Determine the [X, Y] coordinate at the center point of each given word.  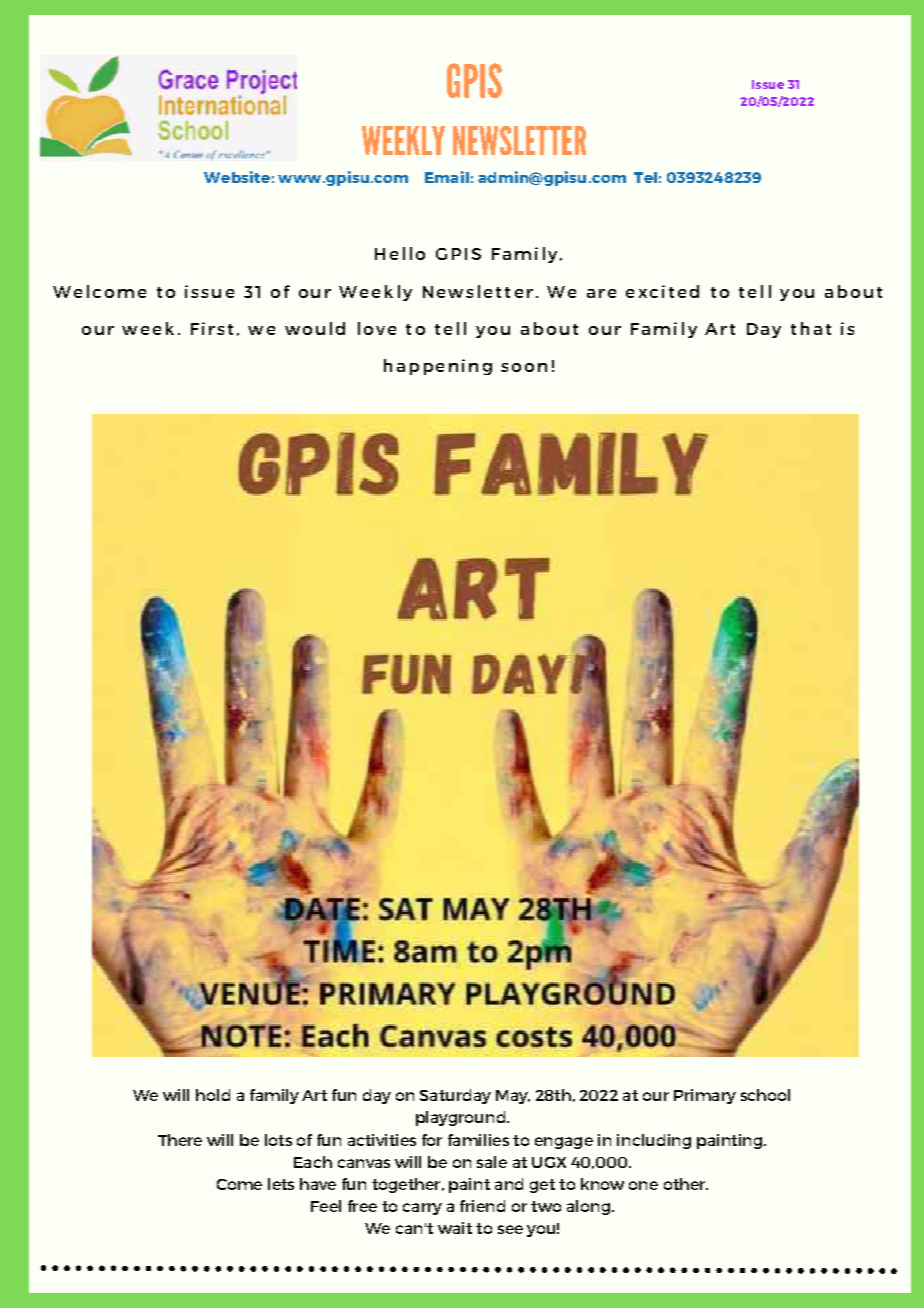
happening [438, 367]
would [315, 328]
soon [524, 367]
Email [447, 177]
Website [237, 177]
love [377, 328]
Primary [705, 1096]
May [513, 1097]
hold [213, 1095]
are [601, 293]
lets [281, 1184]
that [811, 328]
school [765, 1095]
